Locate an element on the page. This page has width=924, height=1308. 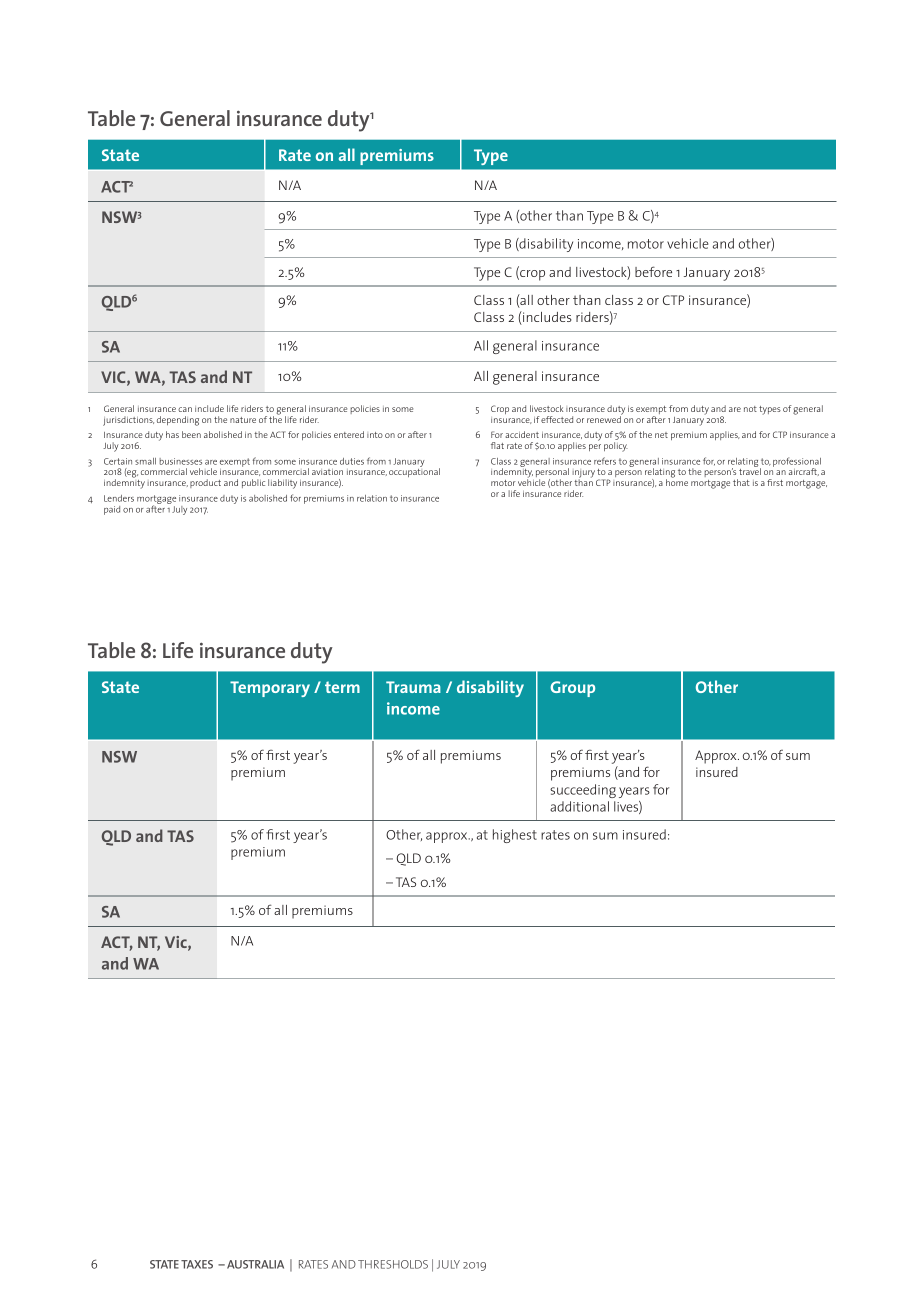
effected is located at coordinates (557, 419).
